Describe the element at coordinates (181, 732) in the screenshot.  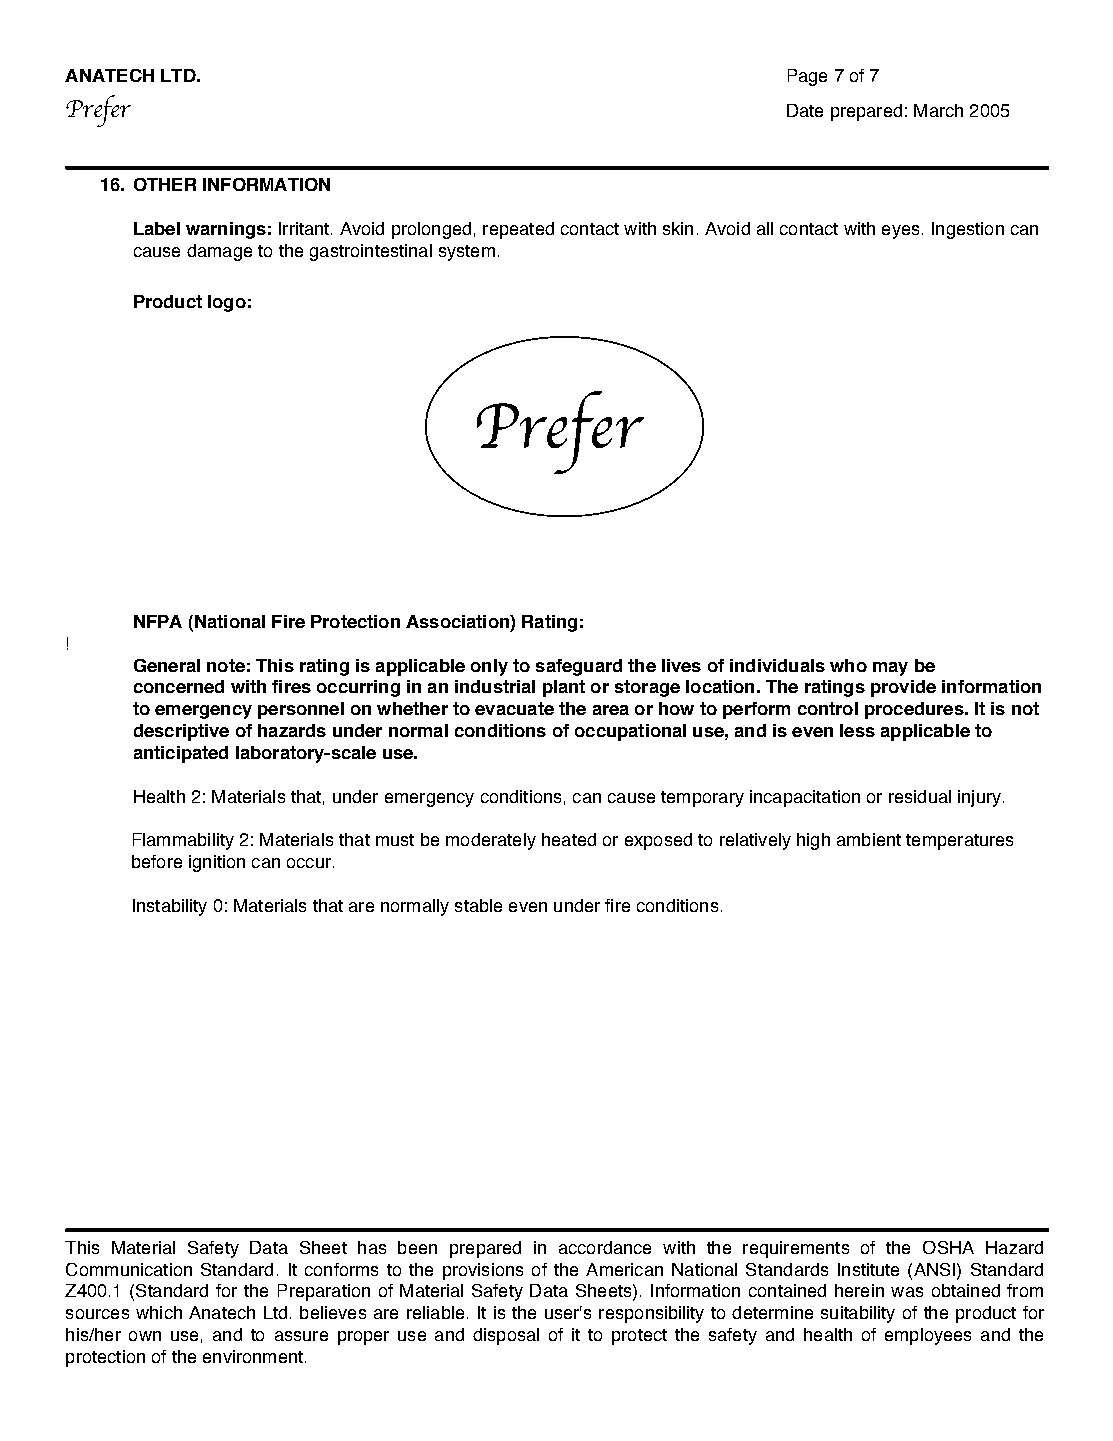
I see `descriptive` at that location.
